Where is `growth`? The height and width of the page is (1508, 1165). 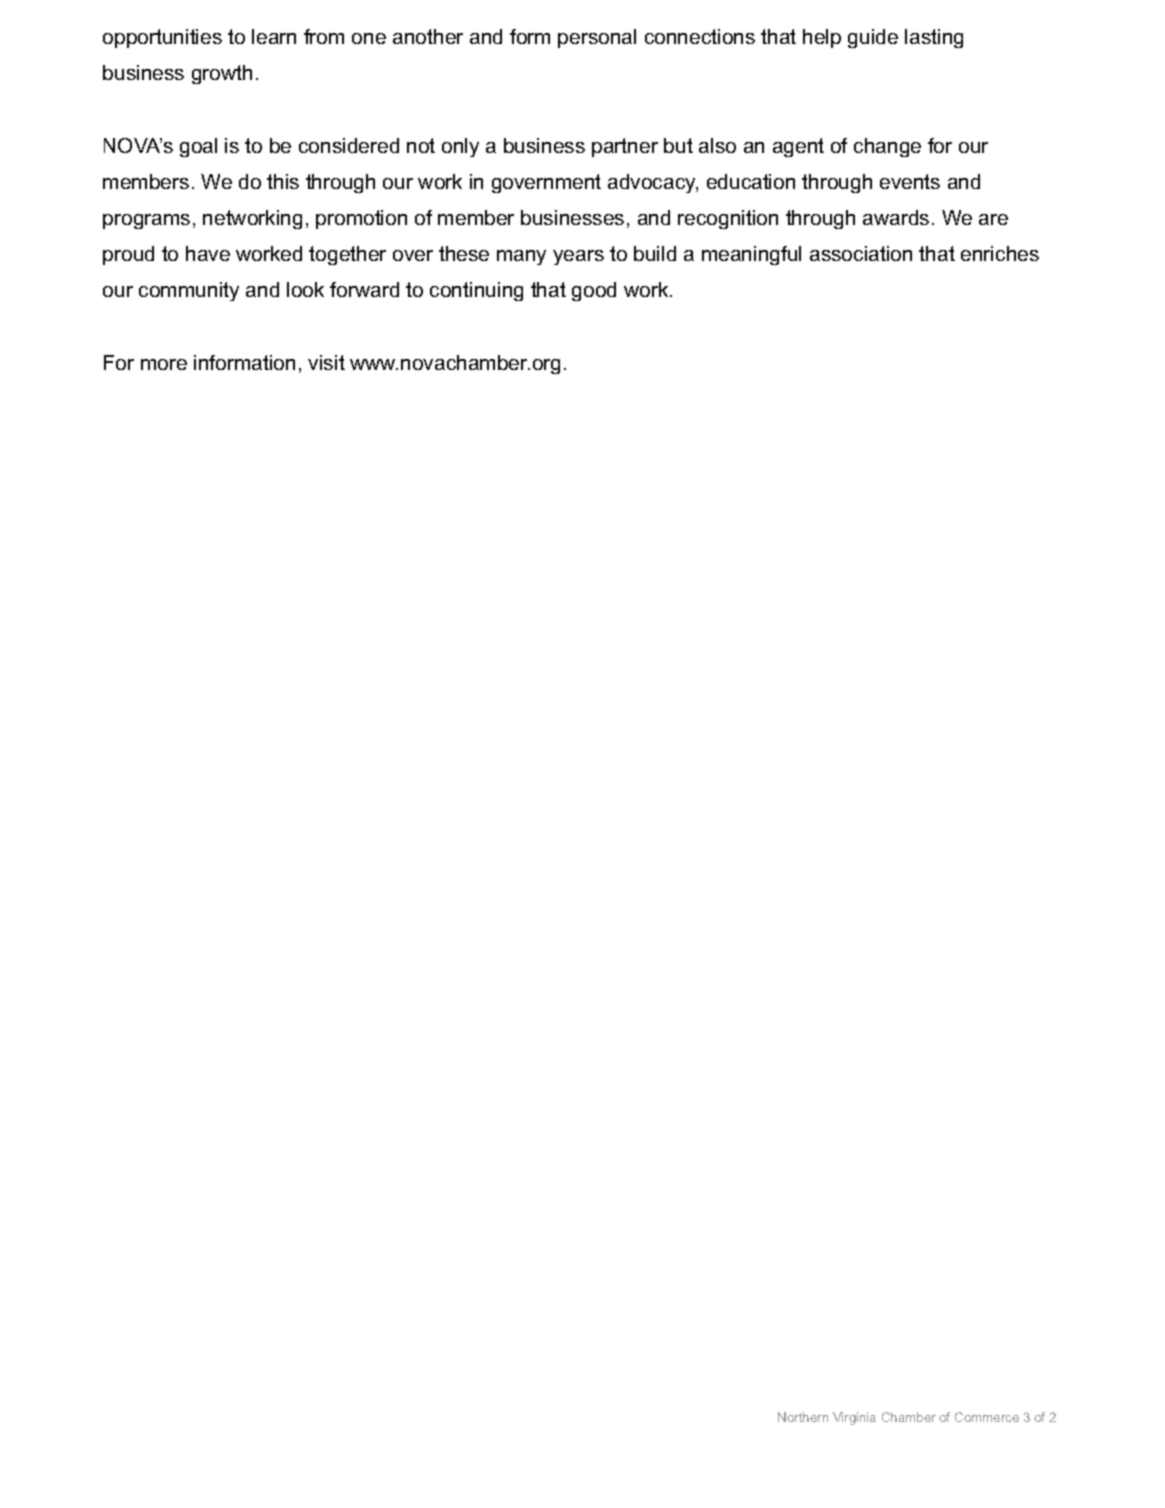 growth is located at coordinates (222, 74).
